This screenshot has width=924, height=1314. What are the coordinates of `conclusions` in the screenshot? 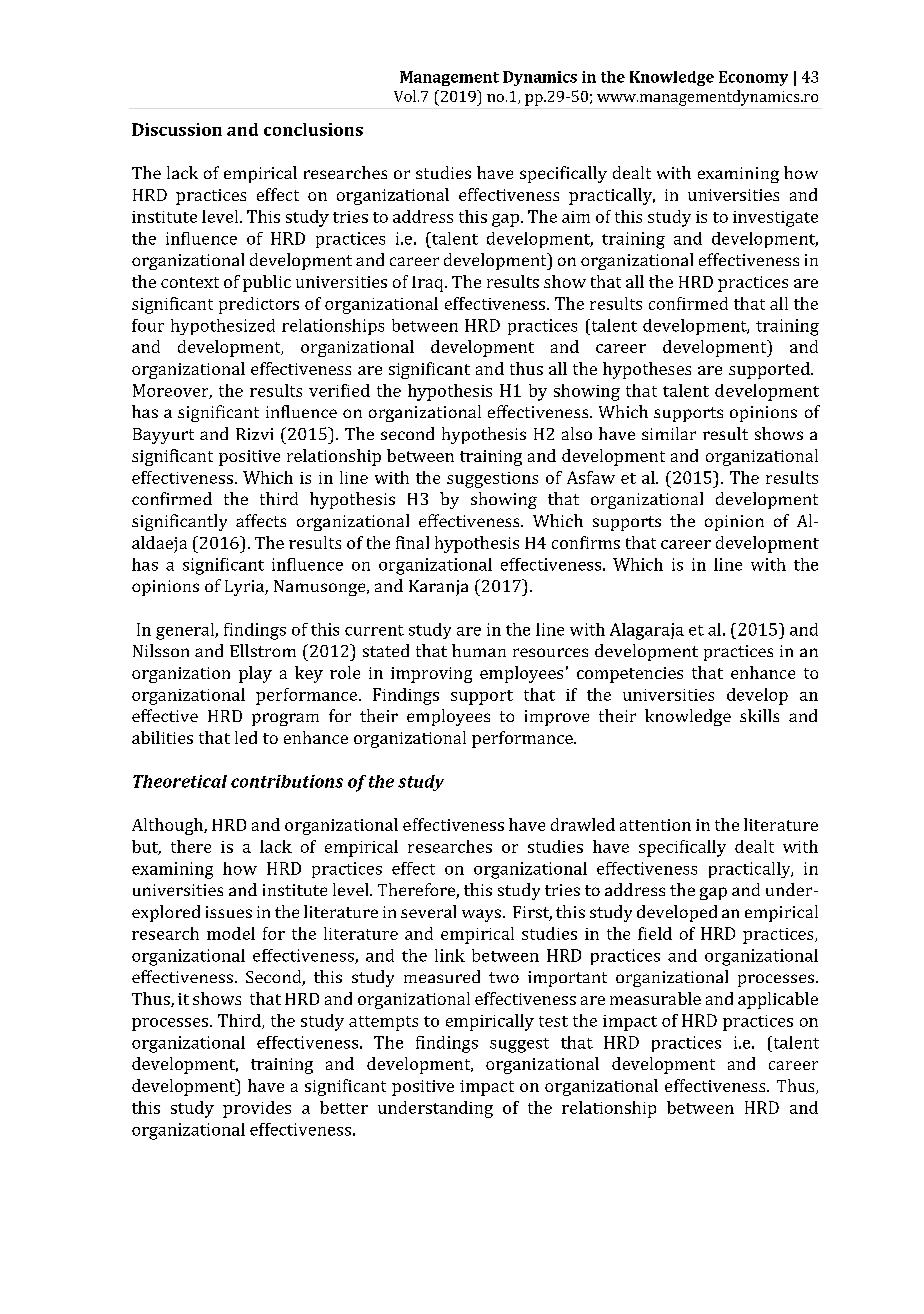 It's located at (313, 129).
